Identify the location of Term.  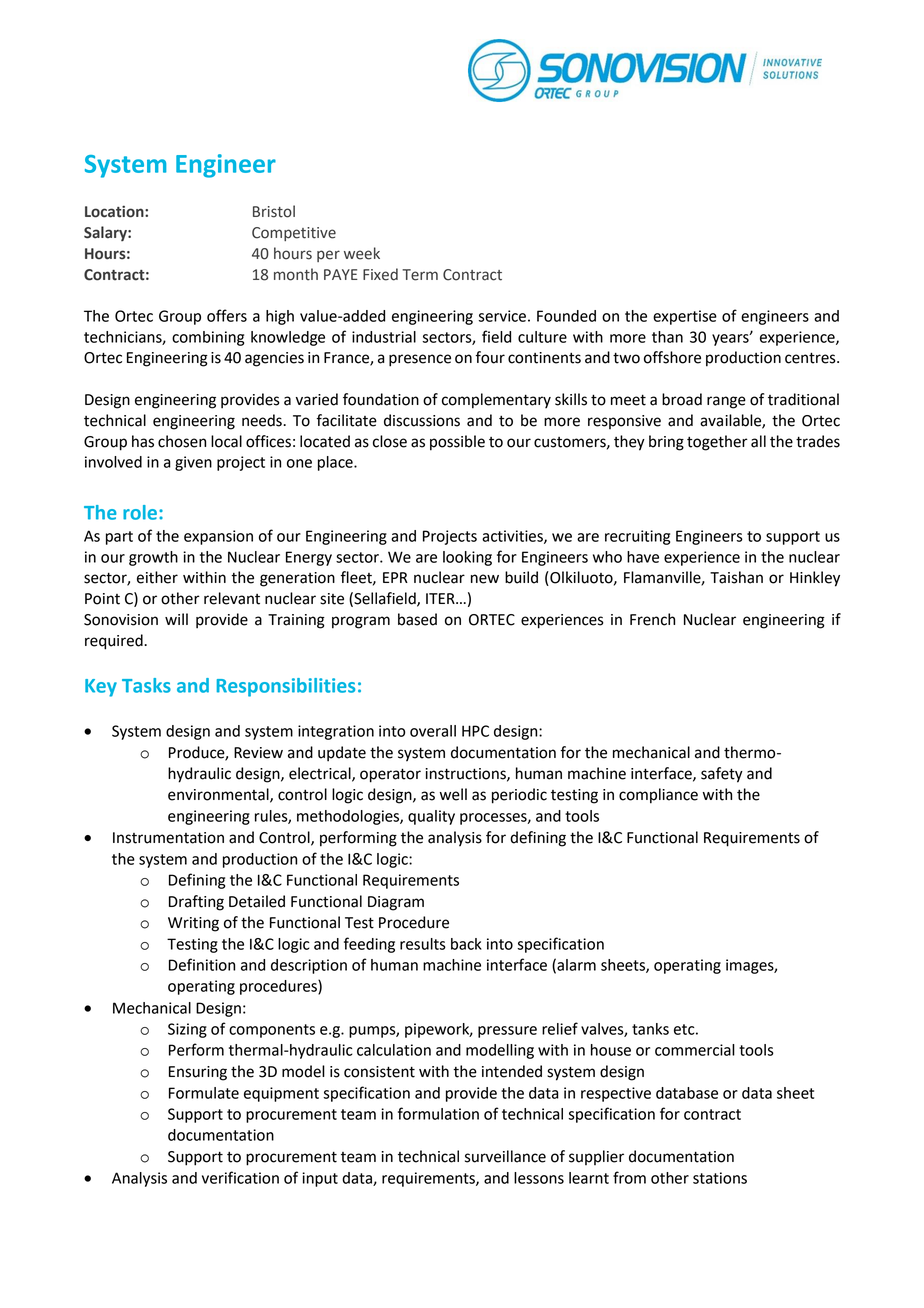
(420, 275).
